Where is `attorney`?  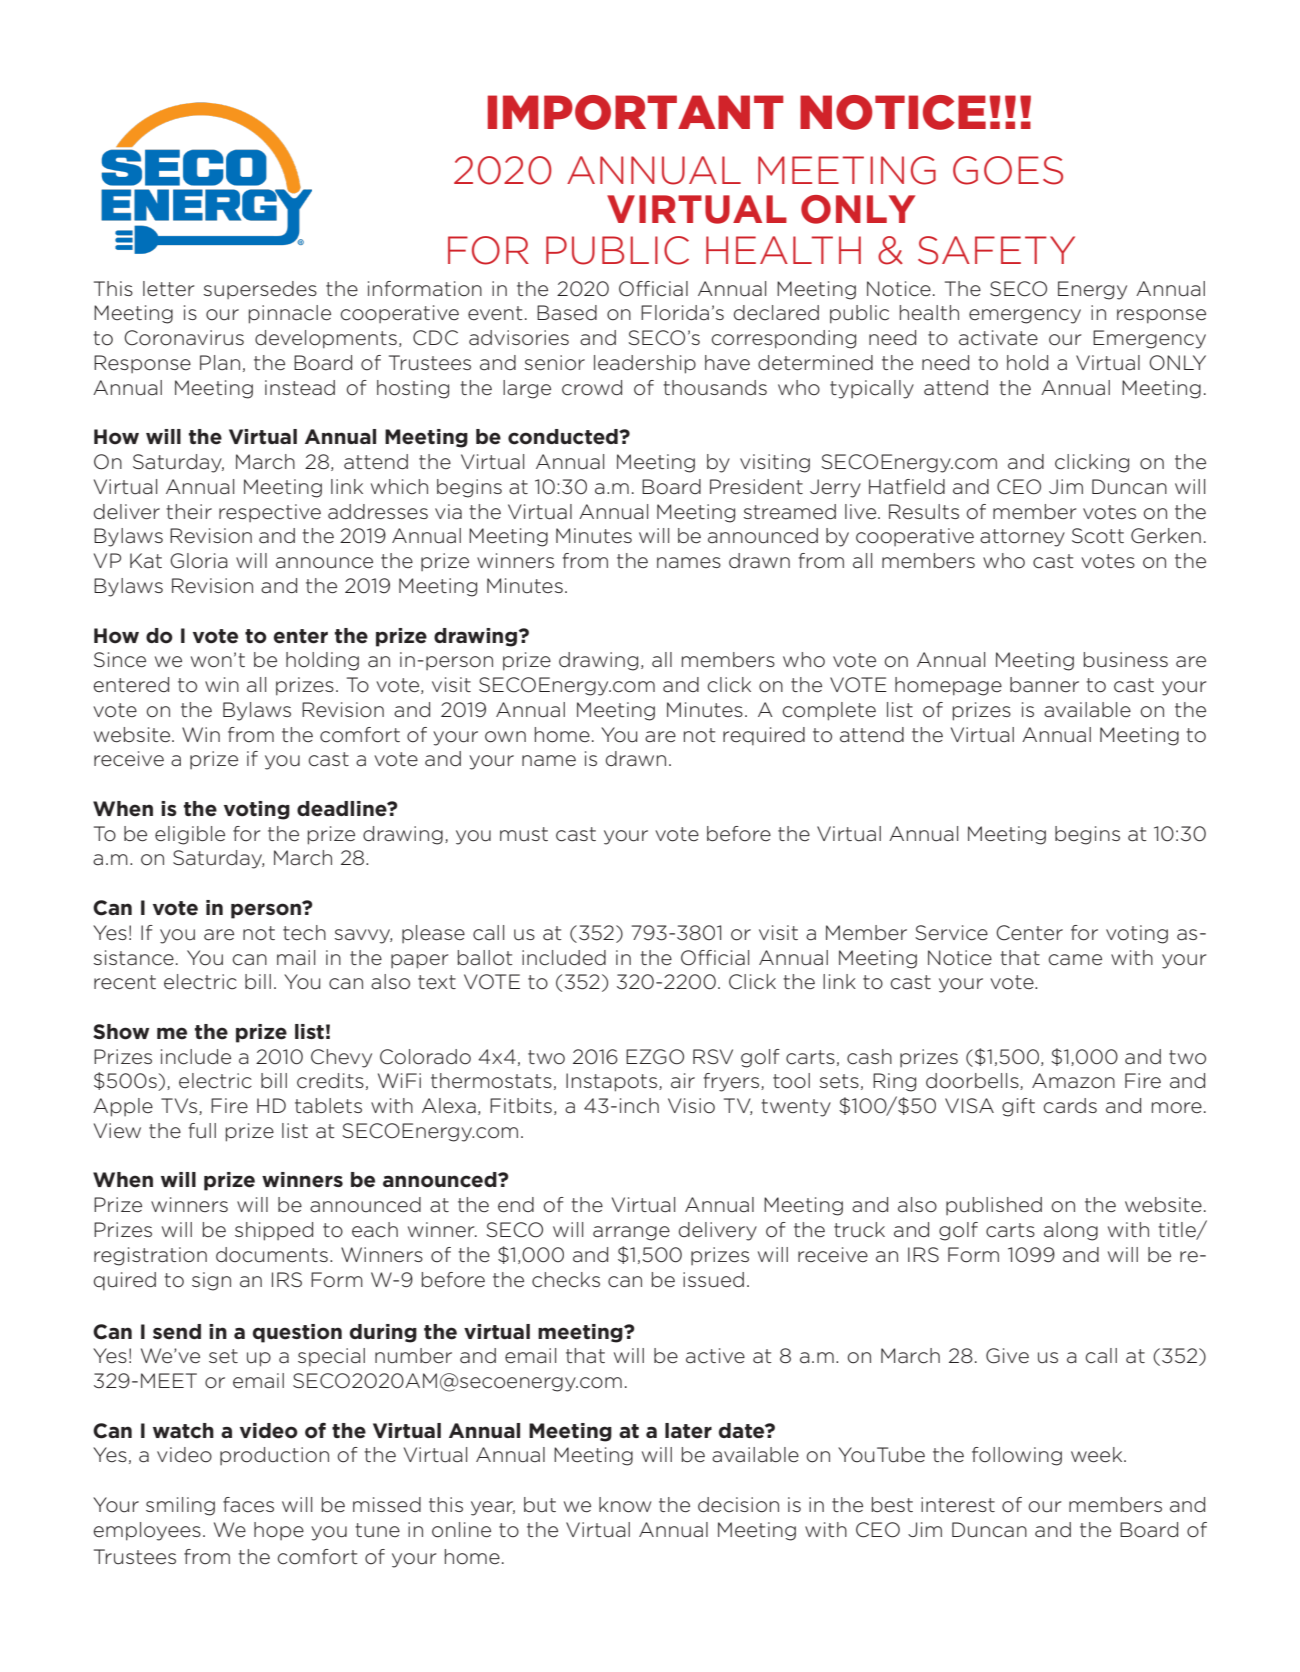 attorney is located at coordinates (1022, 538).
